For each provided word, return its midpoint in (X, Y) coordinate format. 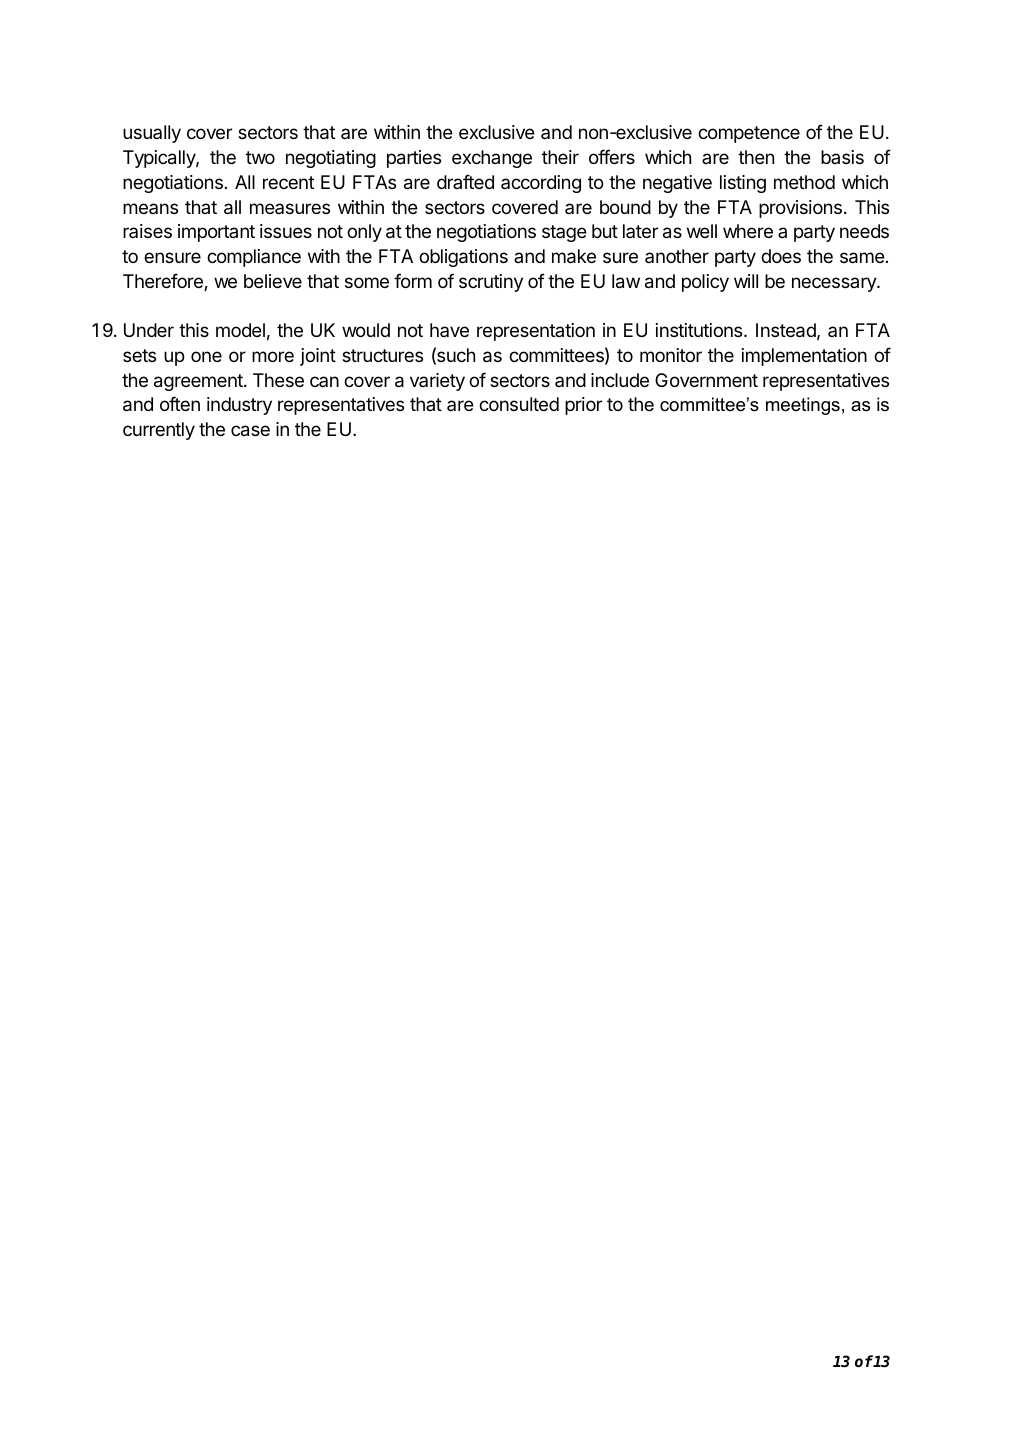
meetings (803, 406)
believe (273, 281)
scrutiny (491, 283)
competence (749, 134)
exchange (492, 159)
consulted (519, 404)
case (250, 431)
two (260, 157)
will (746, 281)
